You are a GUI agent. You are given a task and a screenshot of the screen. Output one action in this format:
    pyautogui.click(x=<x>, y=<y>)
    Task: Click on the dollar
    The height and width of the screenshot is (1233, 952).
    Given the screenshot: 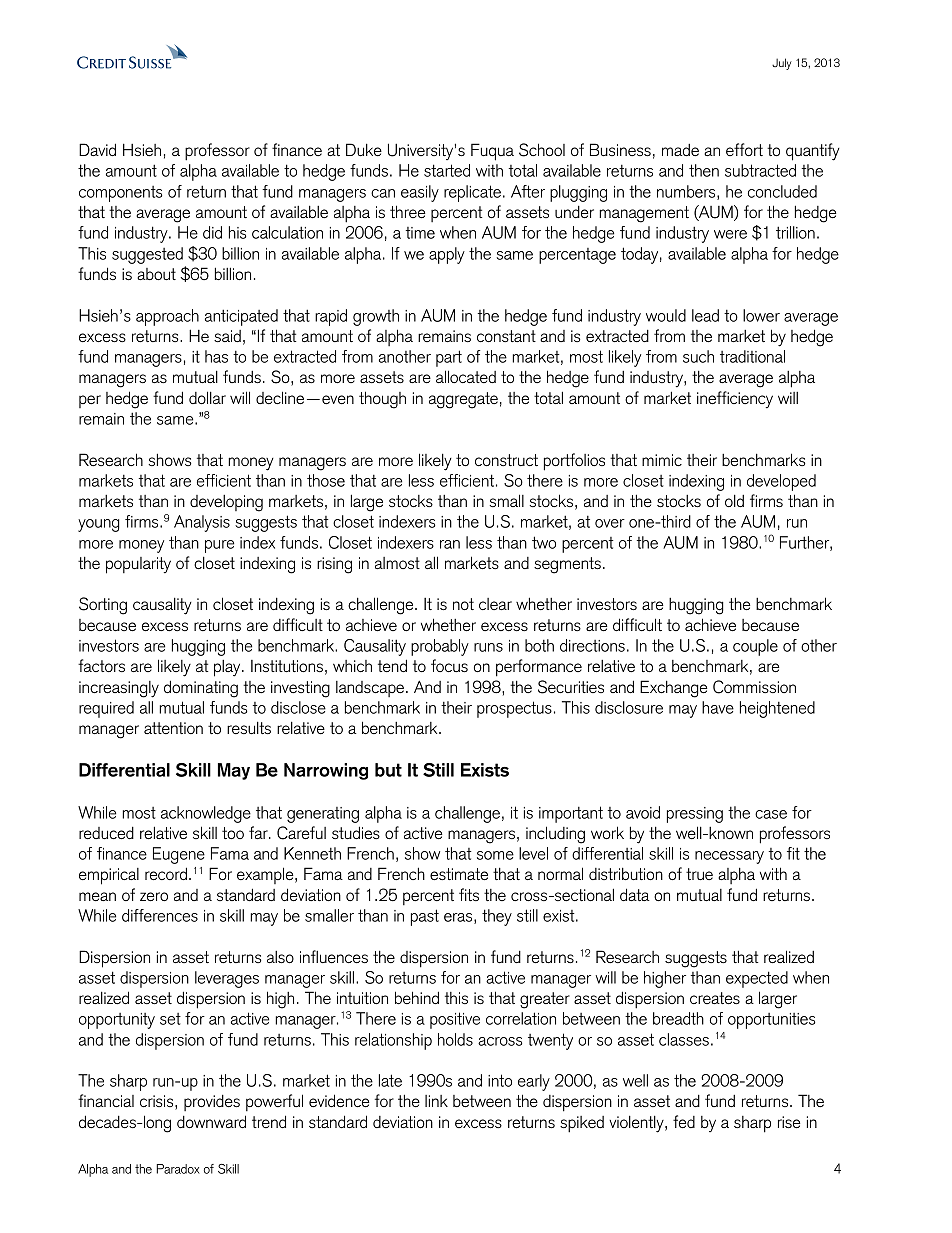 What is the action you would take?
    pyautogui.click(x=207, y=397)
